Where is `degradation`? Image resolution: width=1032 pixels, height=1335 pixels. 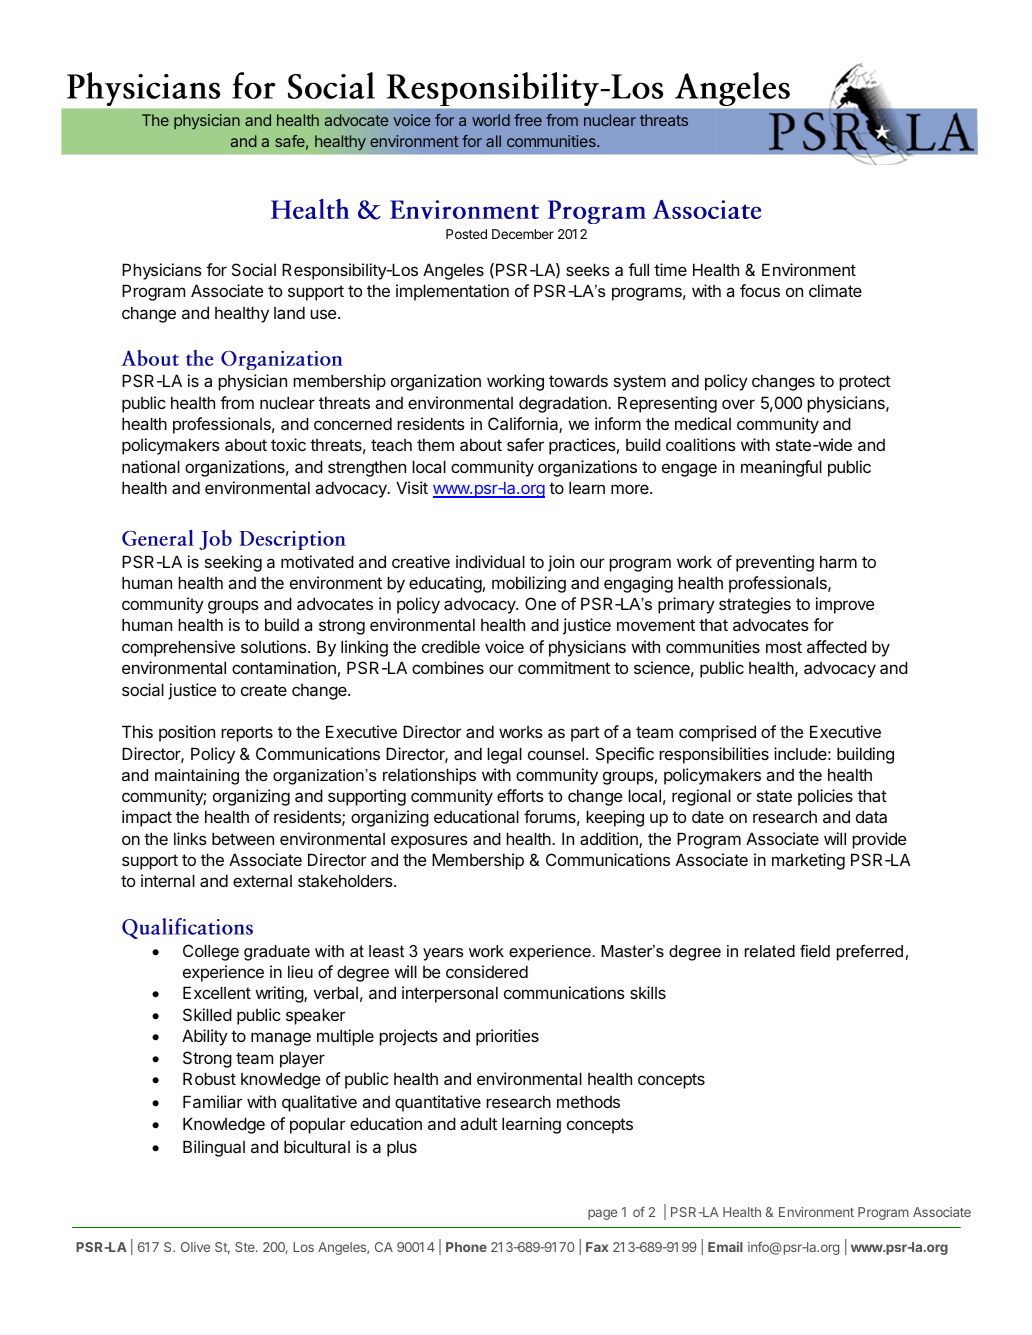 degradation is located at coordinates (564, 404).
